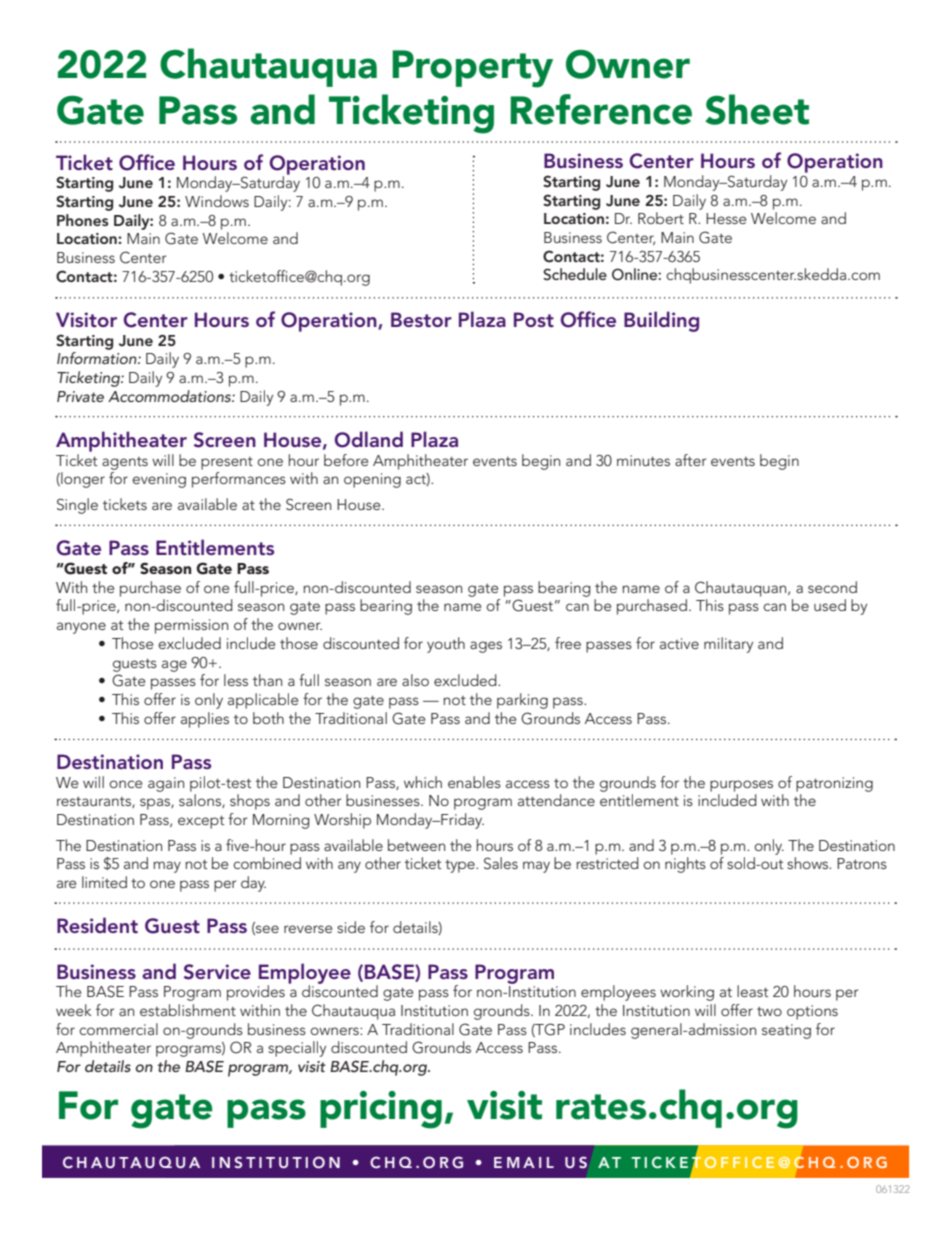  Describe the element at coordinates (728, 645) in the screenshot. I see `military` at that location.
